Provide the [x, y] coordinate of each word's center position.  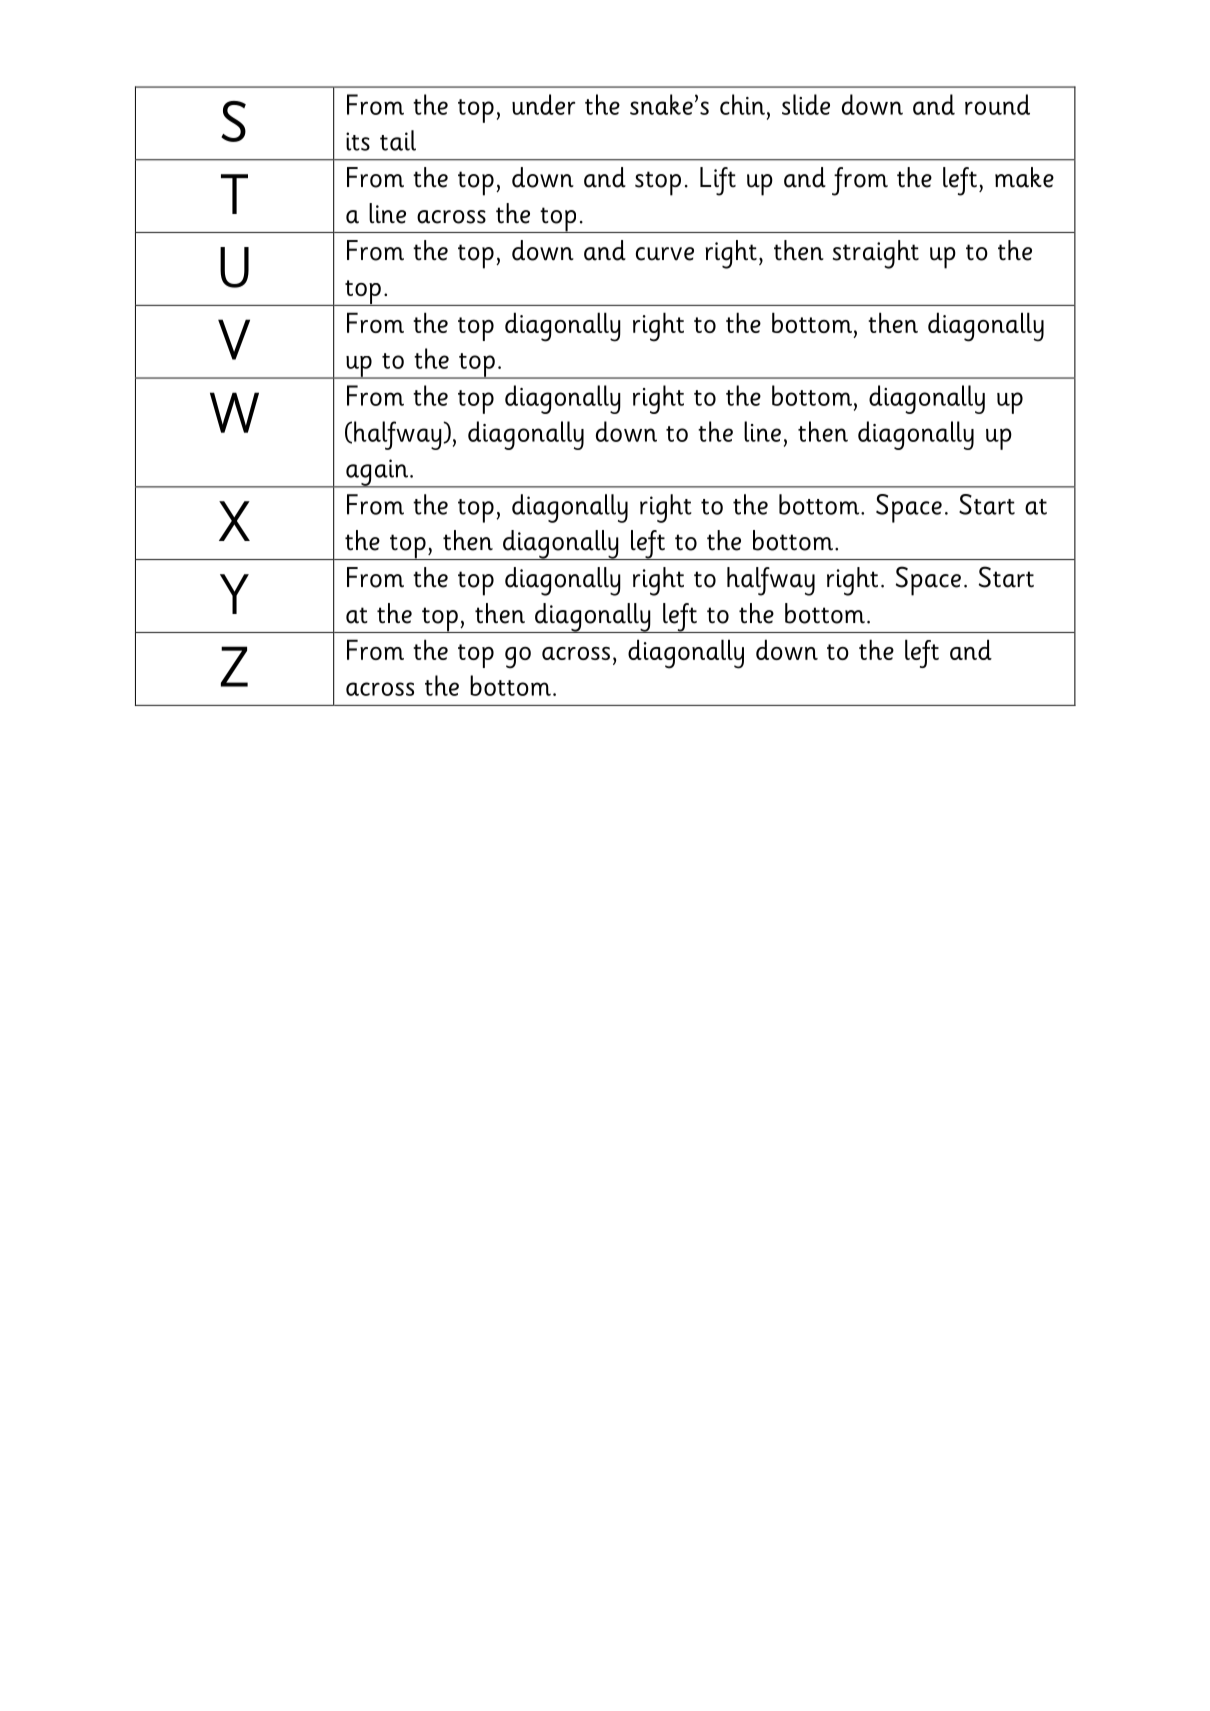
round [997, 104]
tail [398, 140]
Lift [718, 181]
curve [665, 254]
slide [806, 104]
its [358, 141]
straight [876, 254]
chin [742, 104]
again [377, 473]
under [543, 104]
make [1024, 177]
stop [658, 183]
